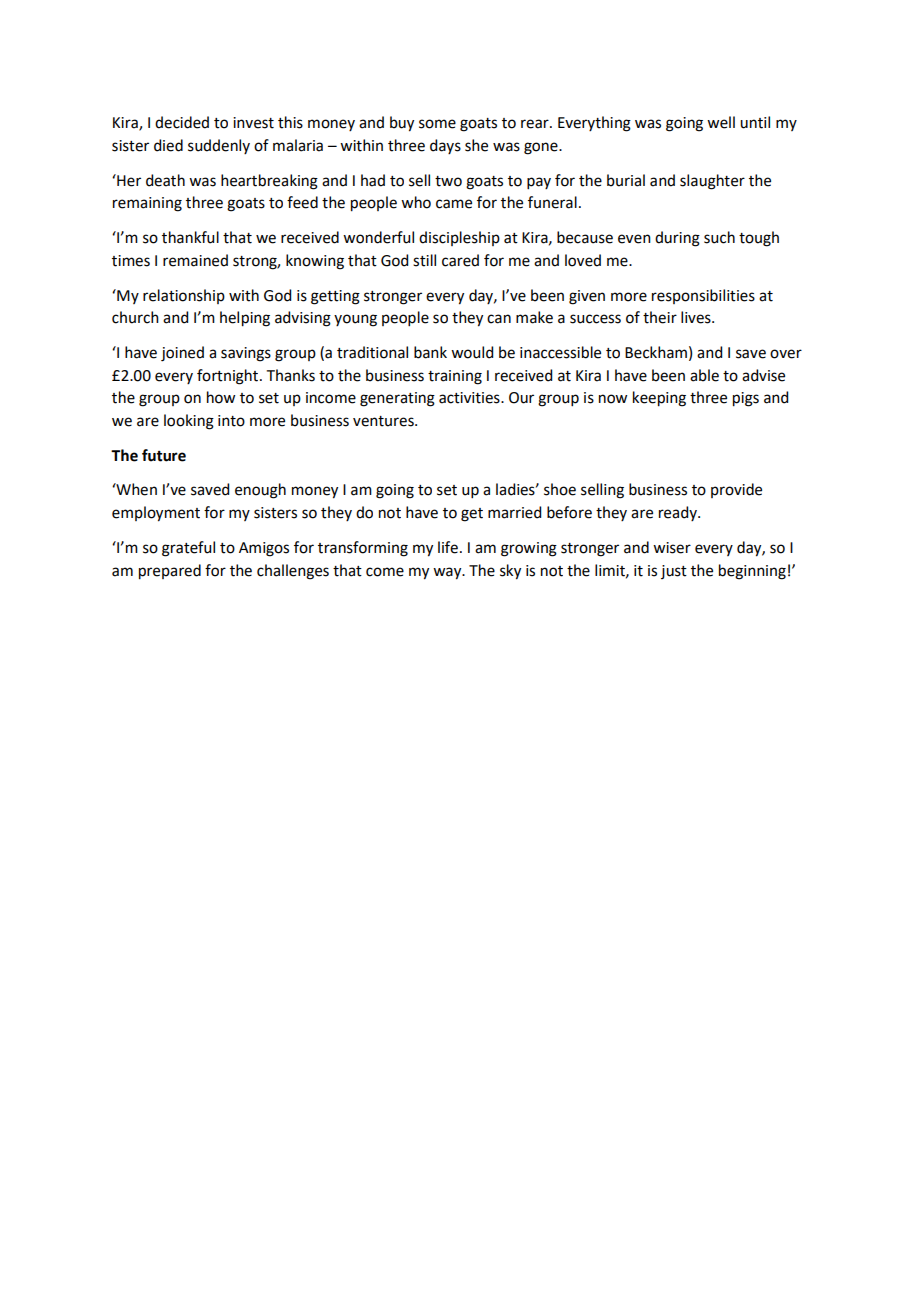  Describe the element at coordinates (703, 296) in the screenshot. I see `responsibilities` at that location.
